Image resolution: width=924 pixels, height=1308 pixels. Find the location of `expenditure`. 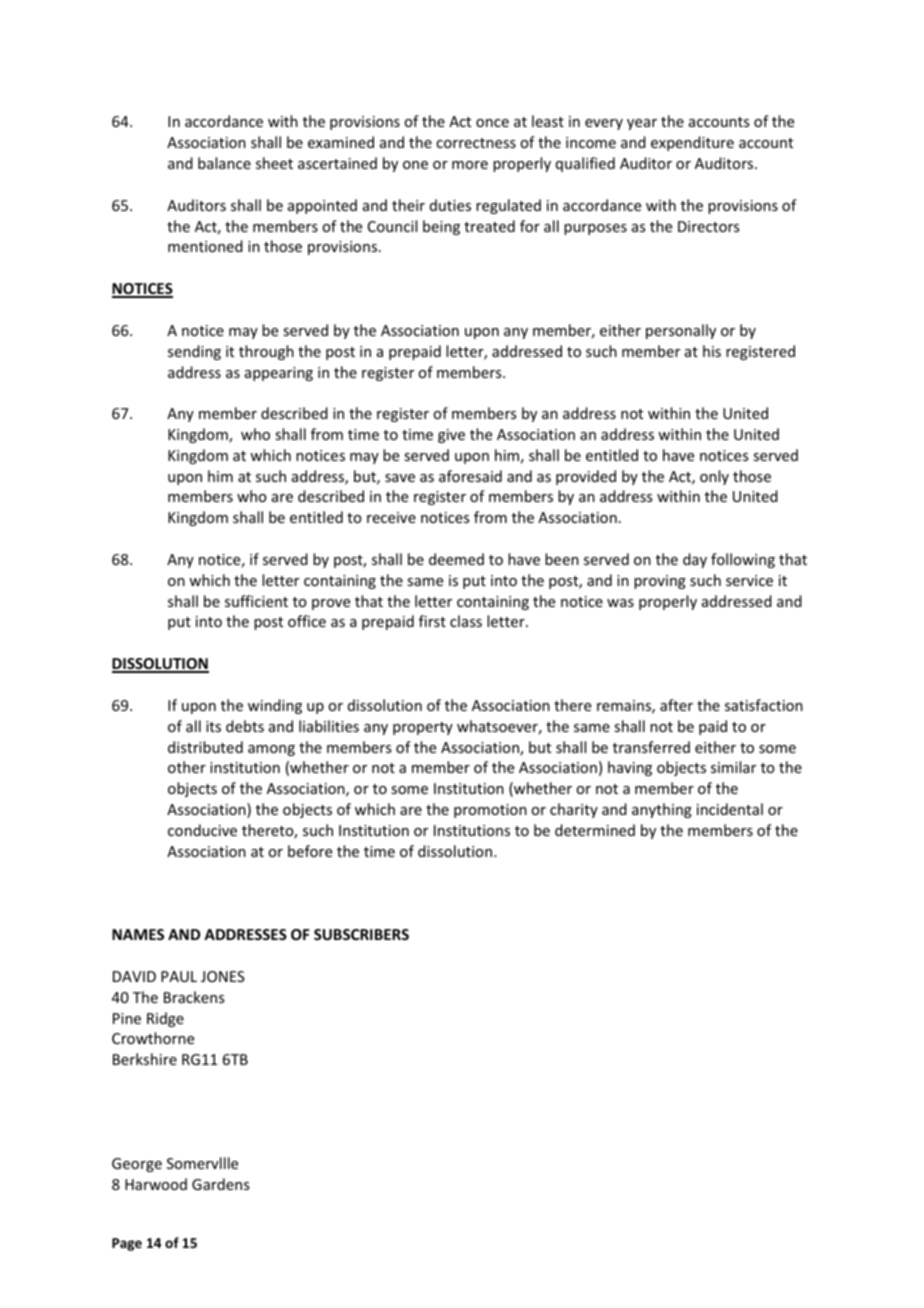

expenditure is located at coordinates (692, 143).
